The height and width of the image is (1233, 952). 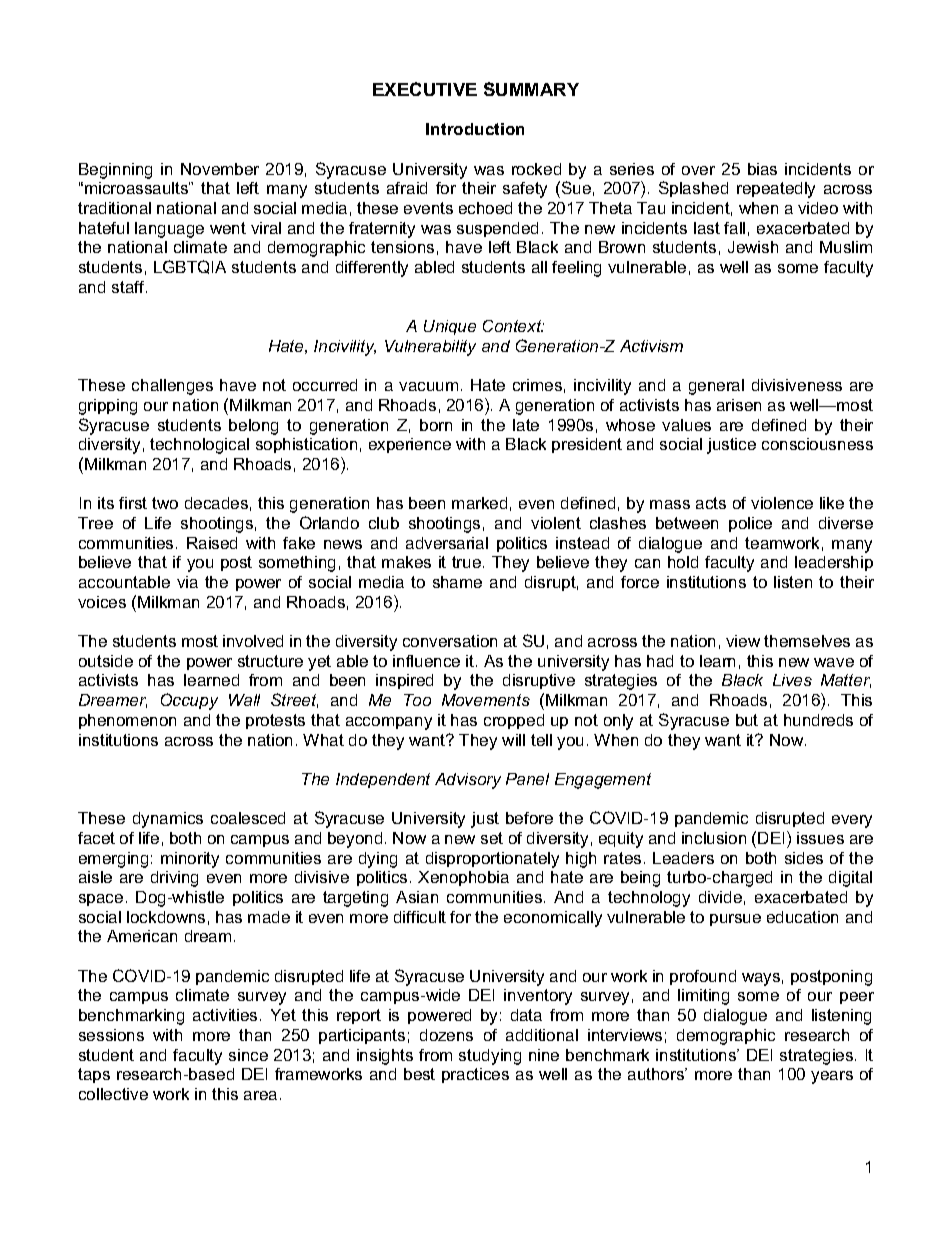 What do you see at coordinates (436, 425) in the image?
I see `born` at bounding box center [436, 425].
